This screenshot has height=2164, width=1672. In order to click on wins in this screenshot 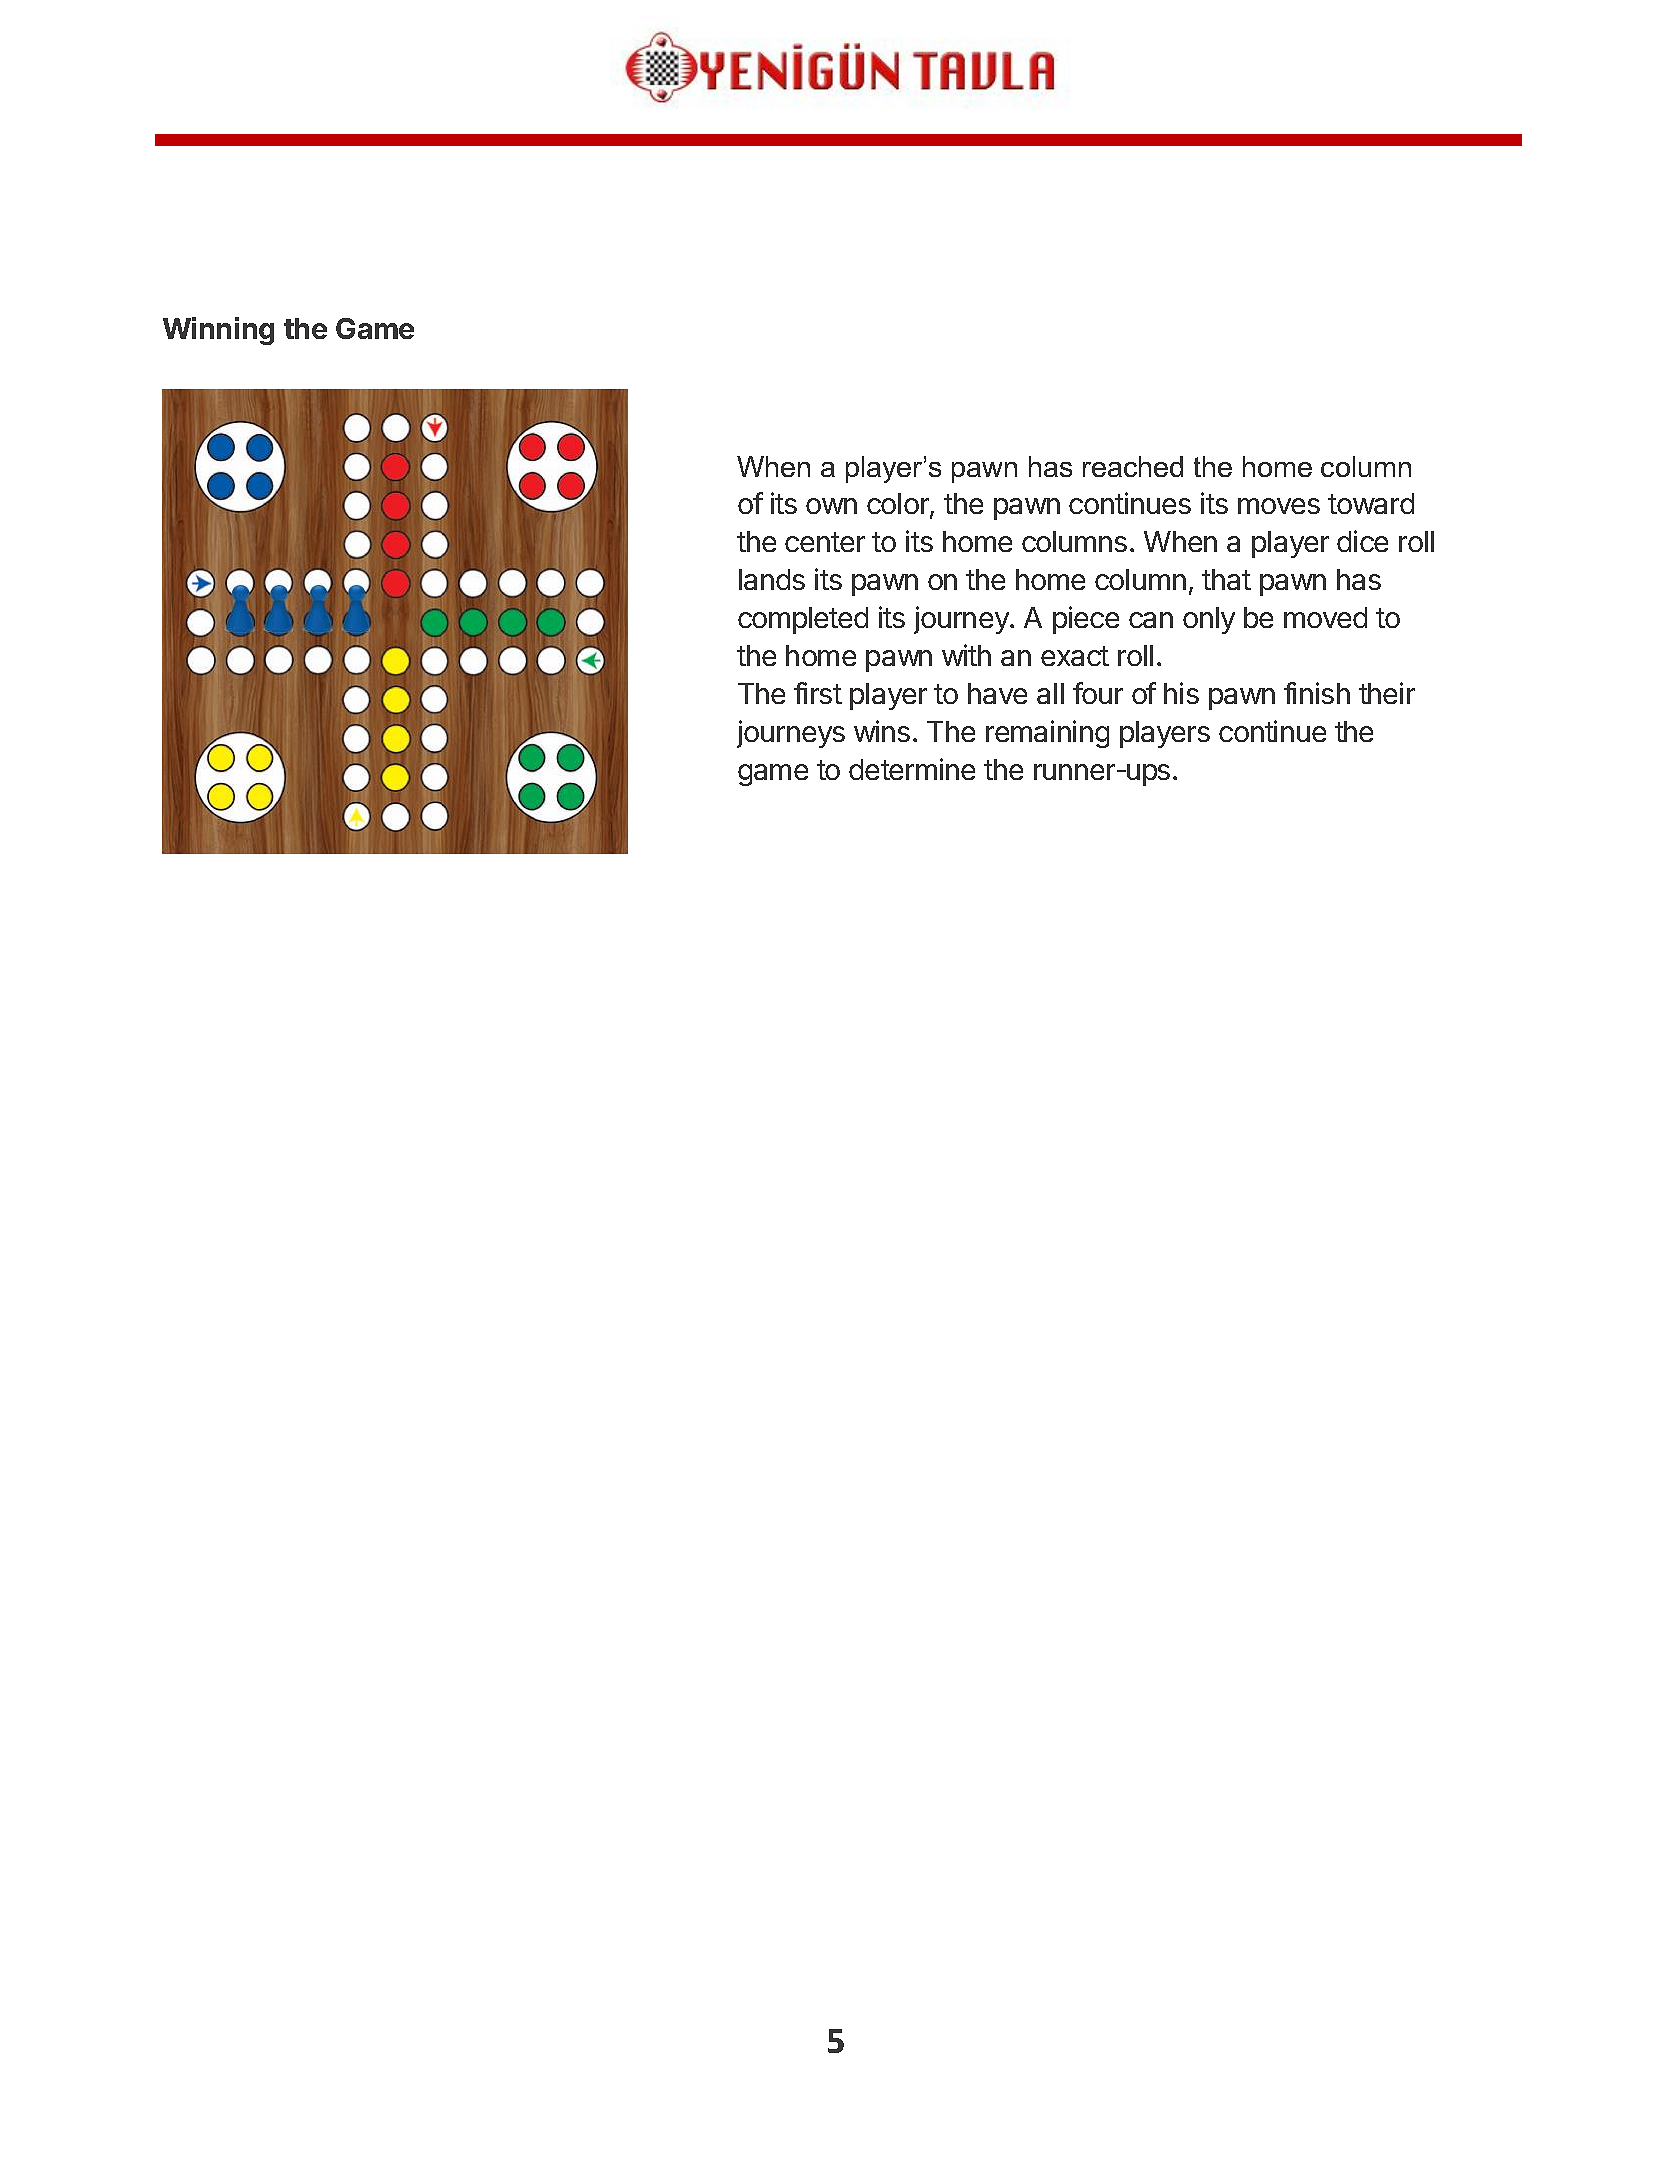, I will do `click(882, 731)`.
